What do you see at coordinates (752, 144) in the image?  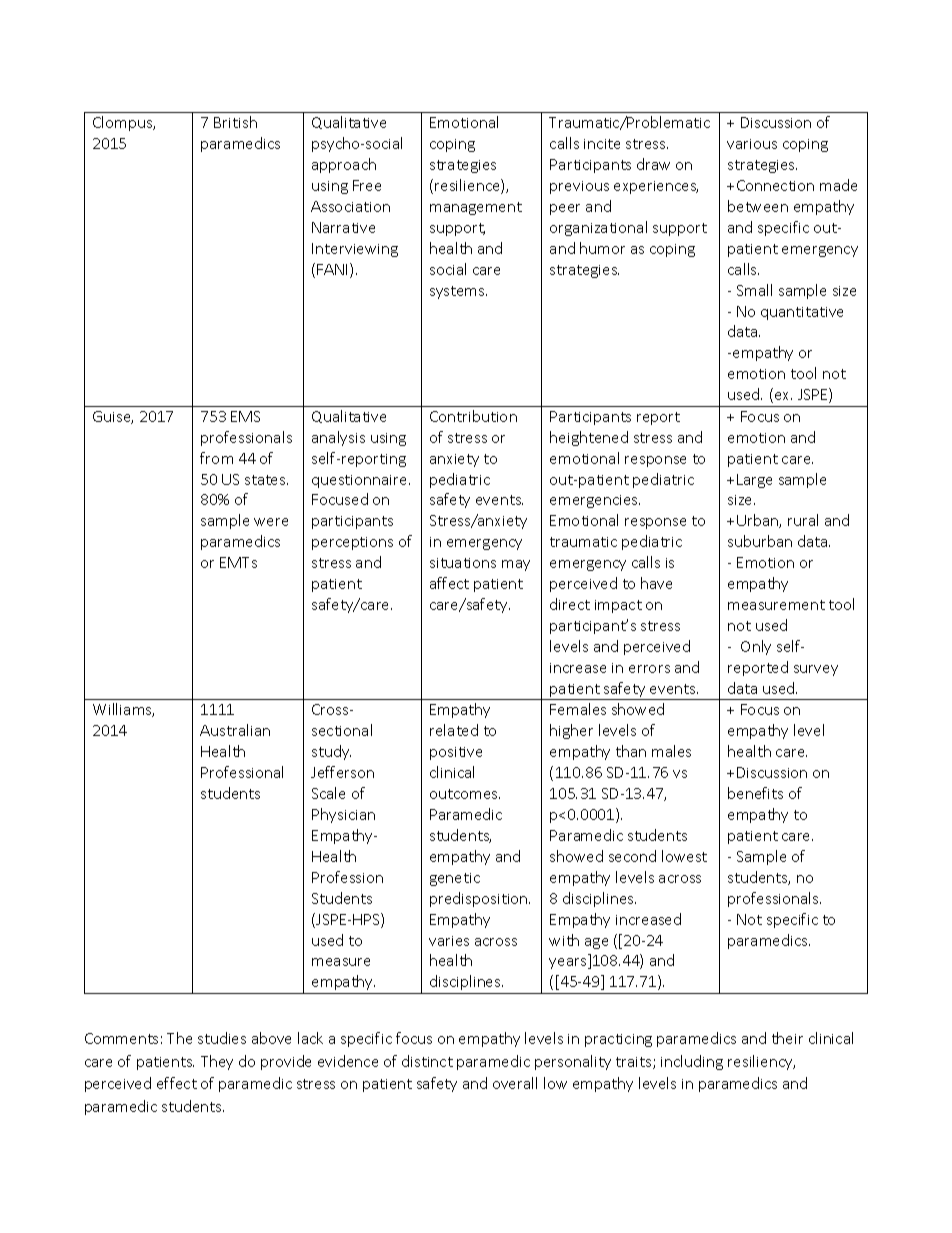 I see `various` at bounding box center [752, 144].
